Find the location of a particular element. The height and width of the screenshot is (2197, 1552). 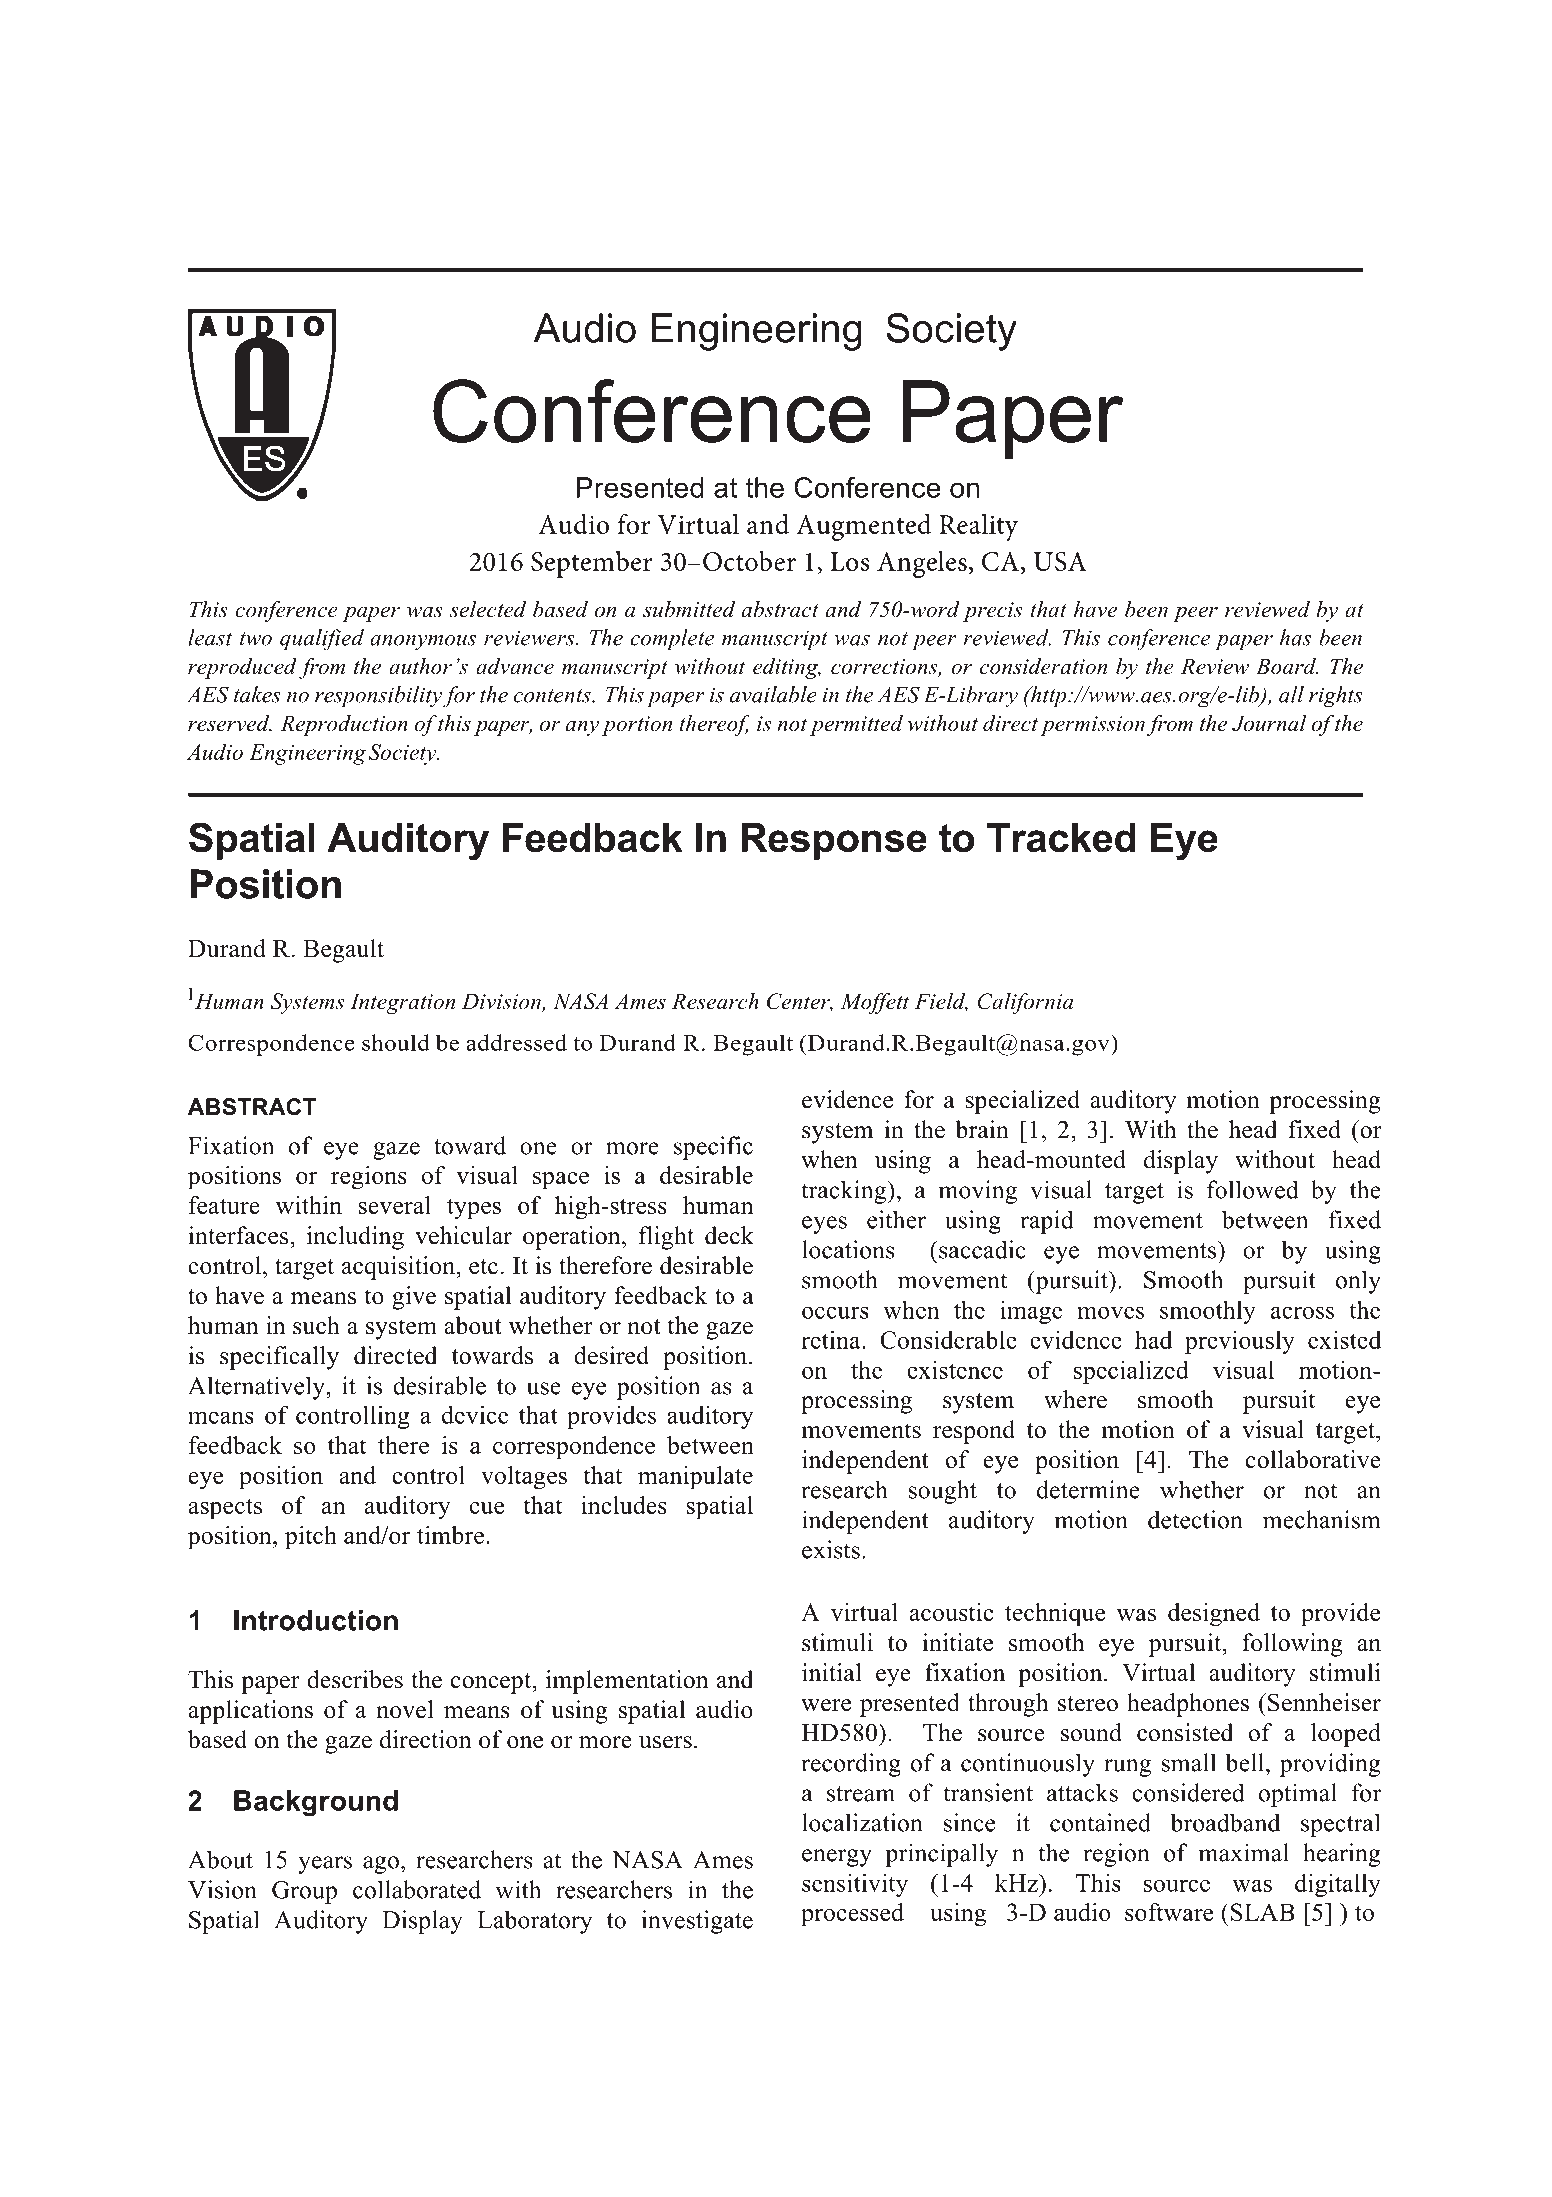

years is located at coordinates (325, 1865).
